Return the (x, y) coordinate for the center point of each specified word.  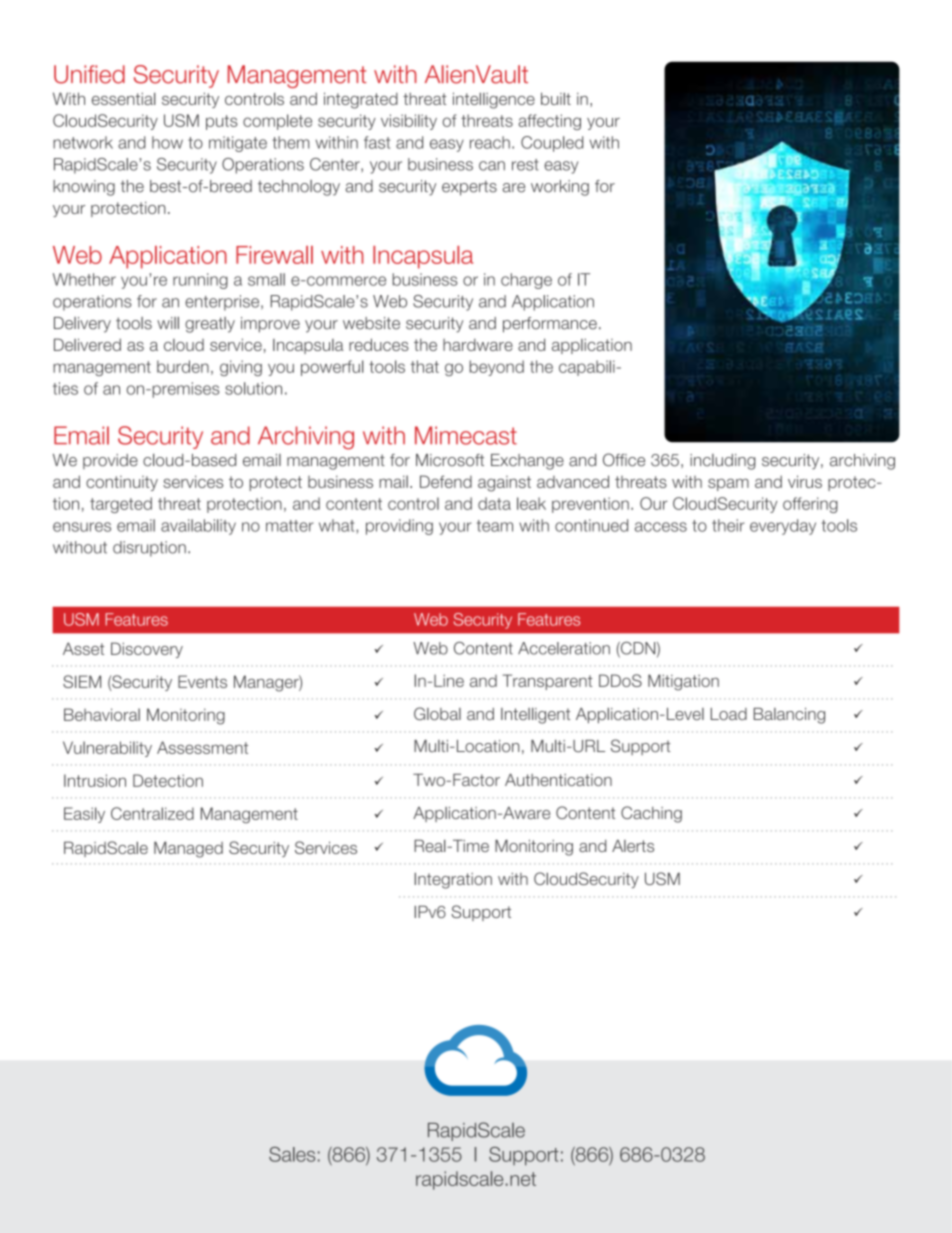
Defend (446, 481)
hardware (478, 345)
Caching (651, 814)
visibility (409, 122)
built (556, 98)
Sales (292, 1154)
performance (550, 325)
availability (198, 527)
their (728, 525)
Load (729, 714)
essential (123, 98)
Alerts (633, 846)
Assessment (202, 747)
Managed (188, 849)
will (168, 323)
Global (437, 713)
